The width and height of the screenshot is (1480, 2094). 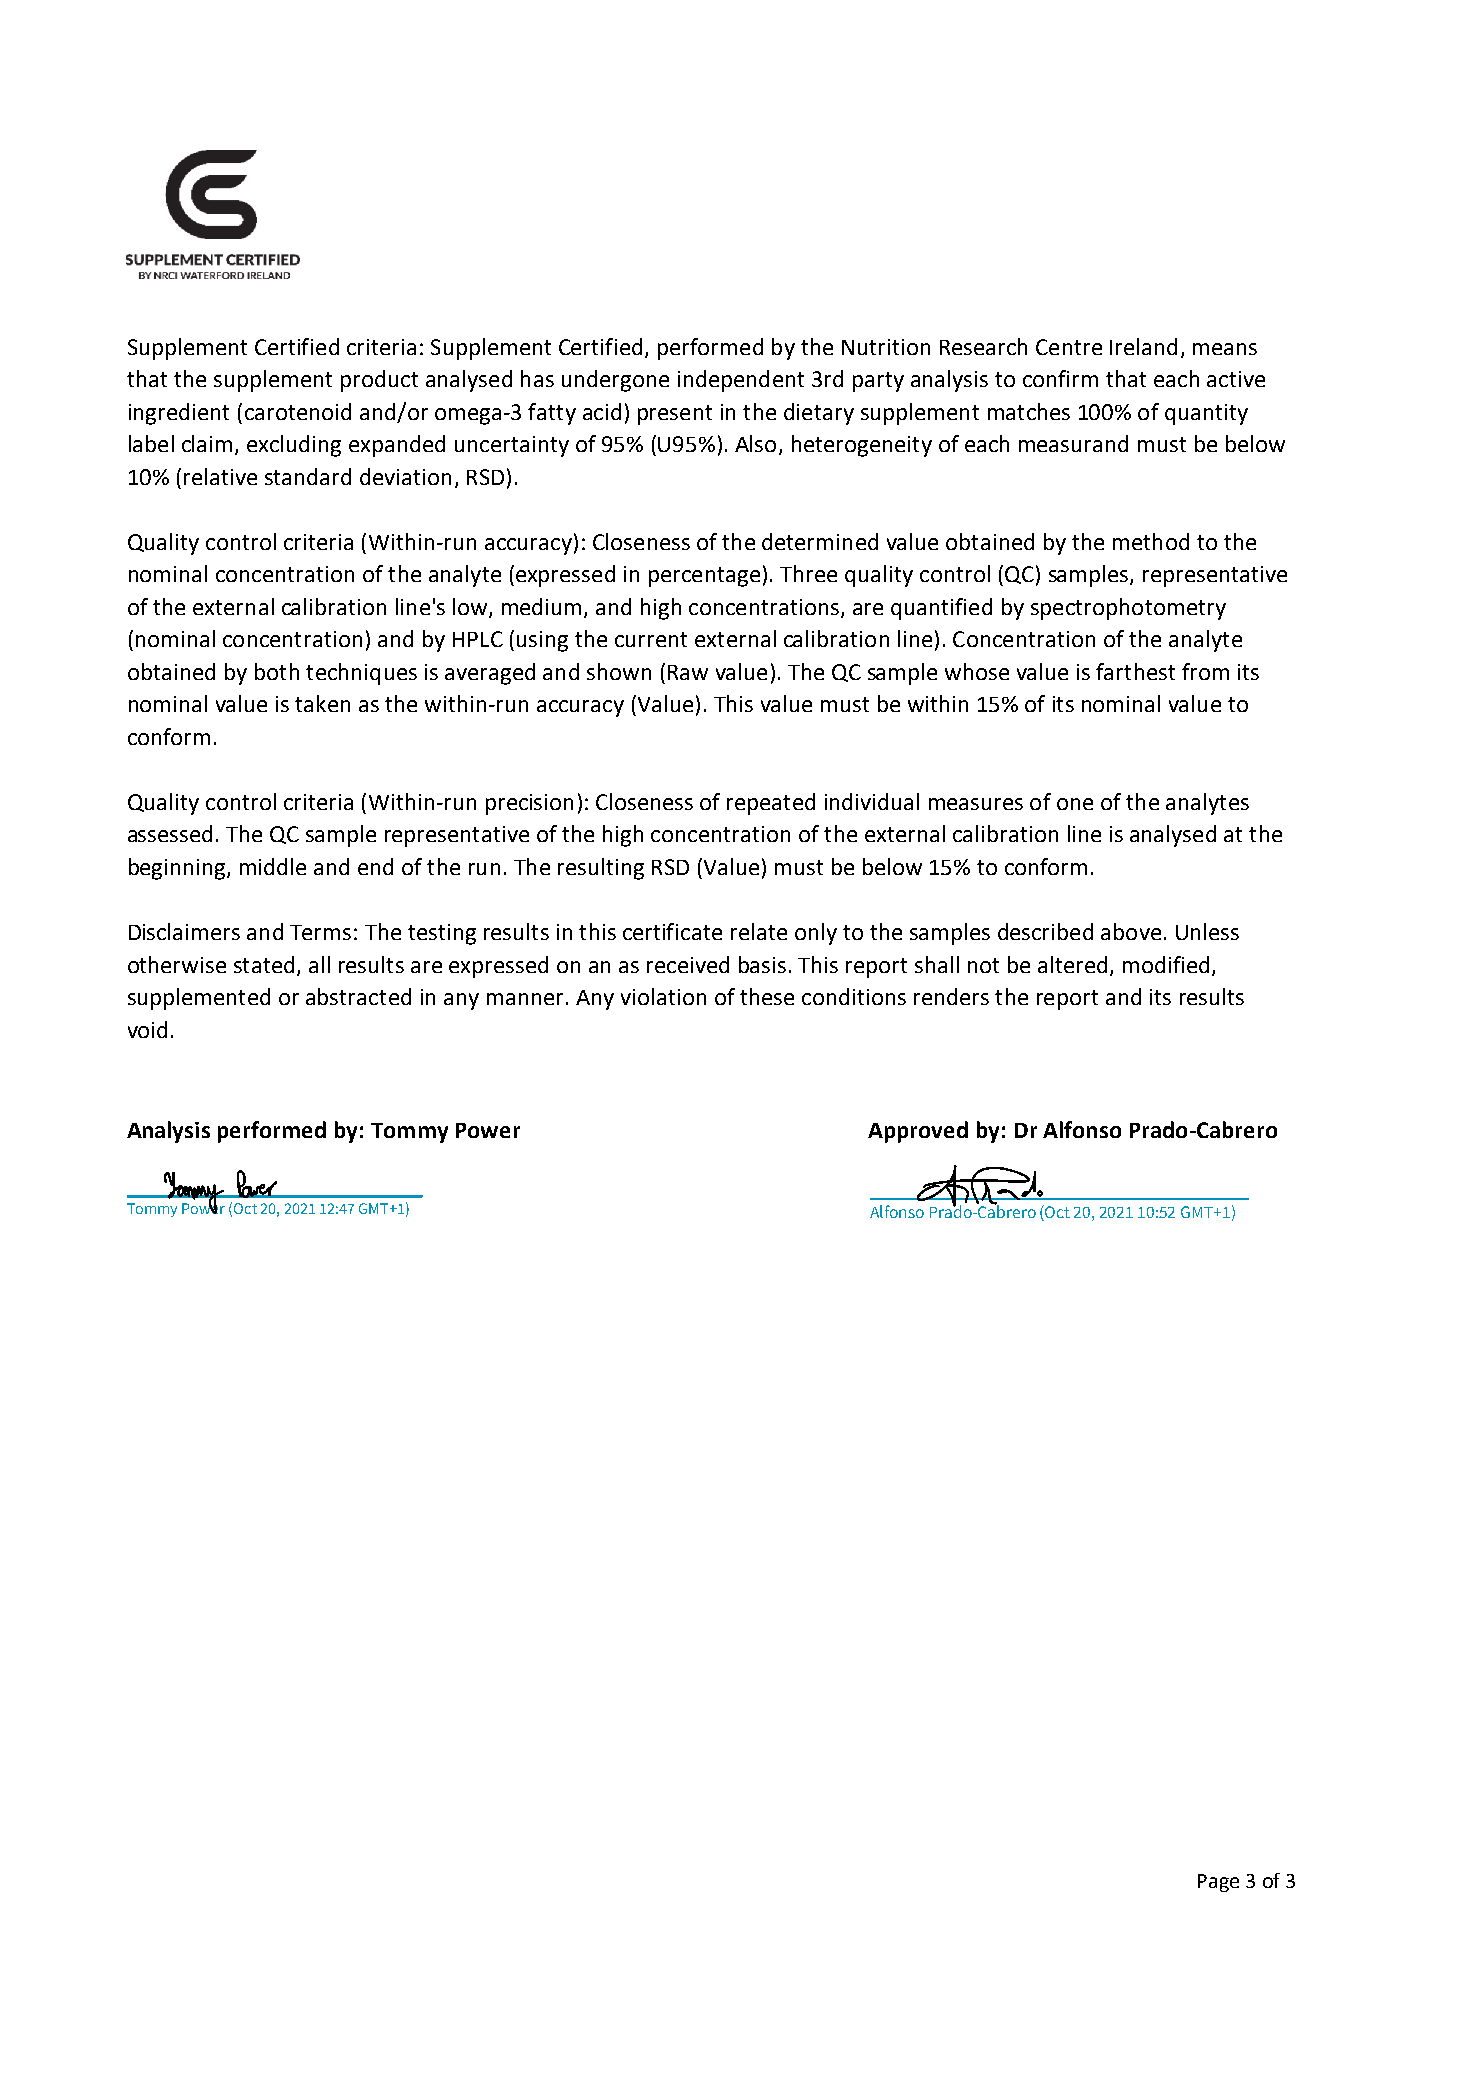 I want to click on taken, so click(x=322, y=703).
